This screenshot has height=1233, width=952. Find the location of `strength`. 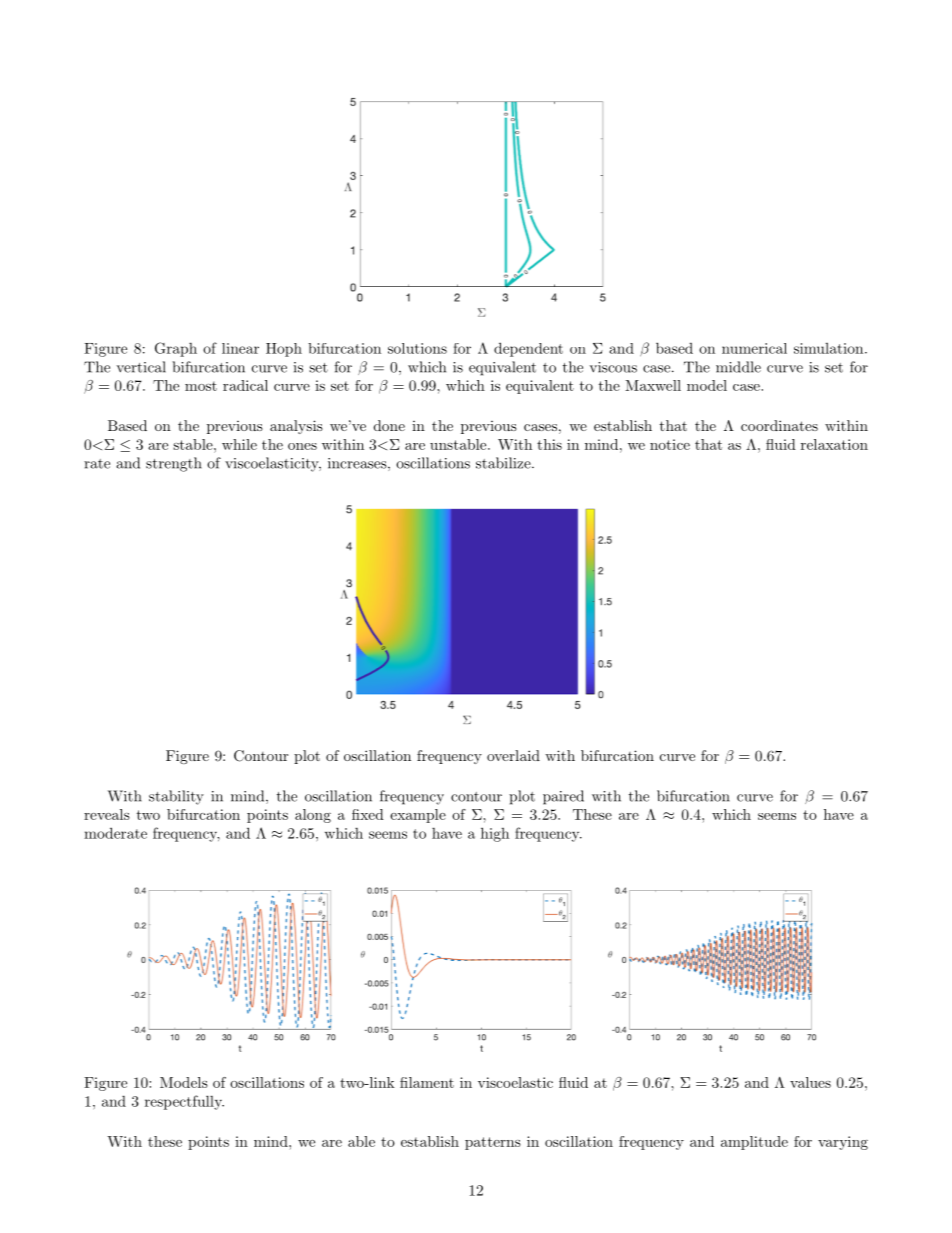

strength is located at coordinates (174, 464).
